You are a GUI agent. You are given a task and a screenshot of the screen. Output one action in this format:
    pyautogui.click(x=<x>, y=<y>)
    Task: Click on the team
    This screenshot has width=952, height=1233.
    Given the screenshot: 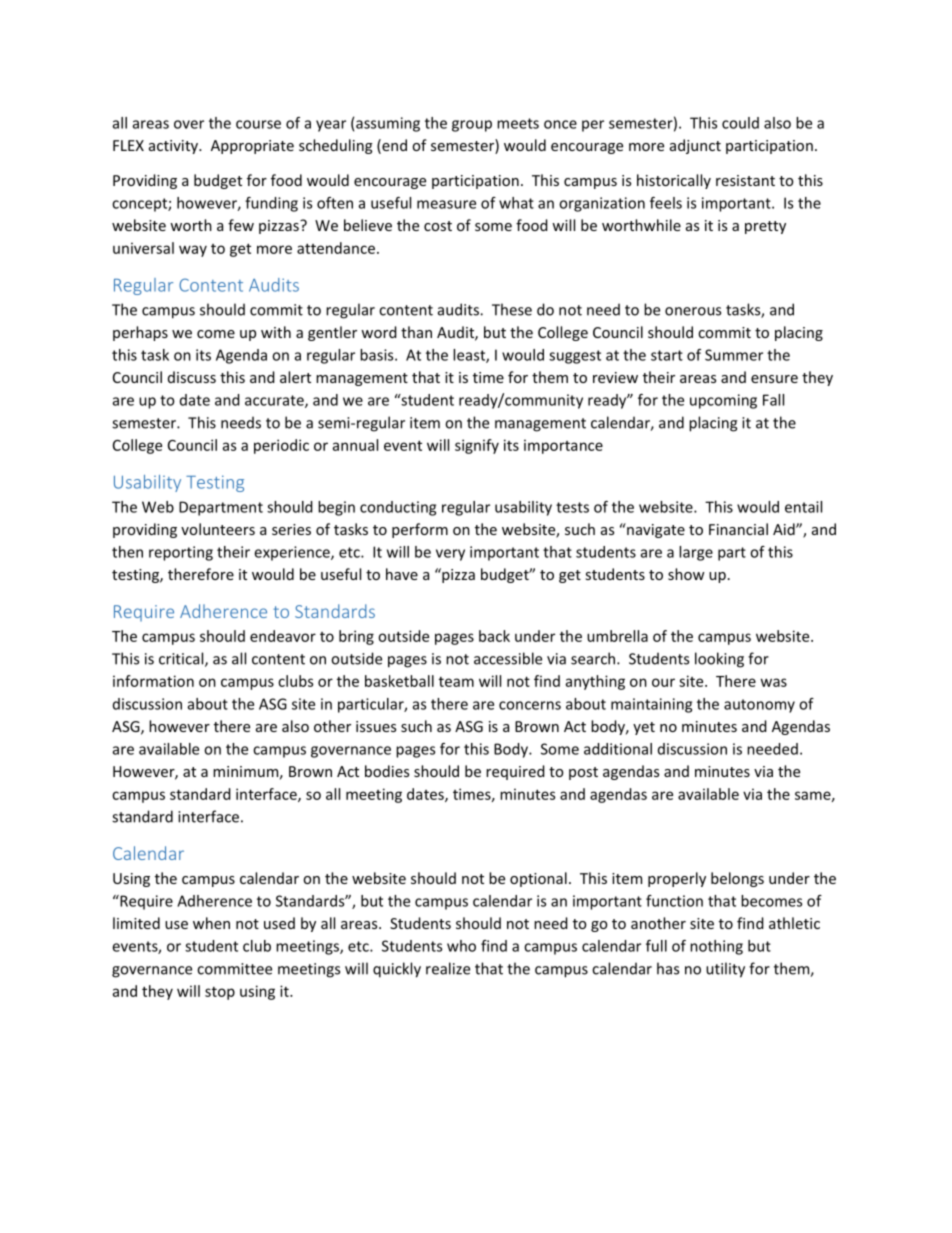 What is the action you would take?
    pyautogui.click(x=456, y=682)
